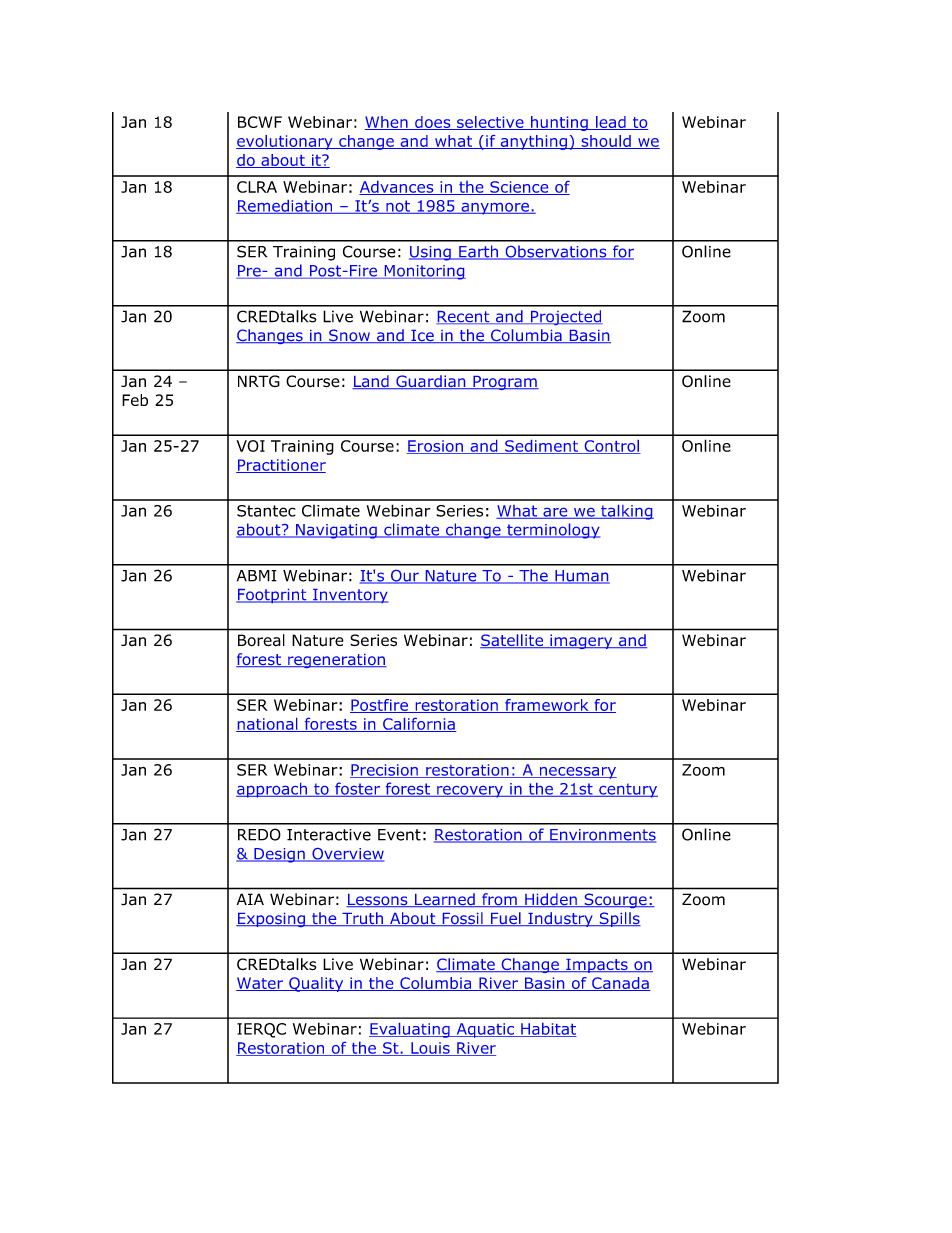  Describe the element at coordinates (547, 706) in the page. I see `framework` at that location.
